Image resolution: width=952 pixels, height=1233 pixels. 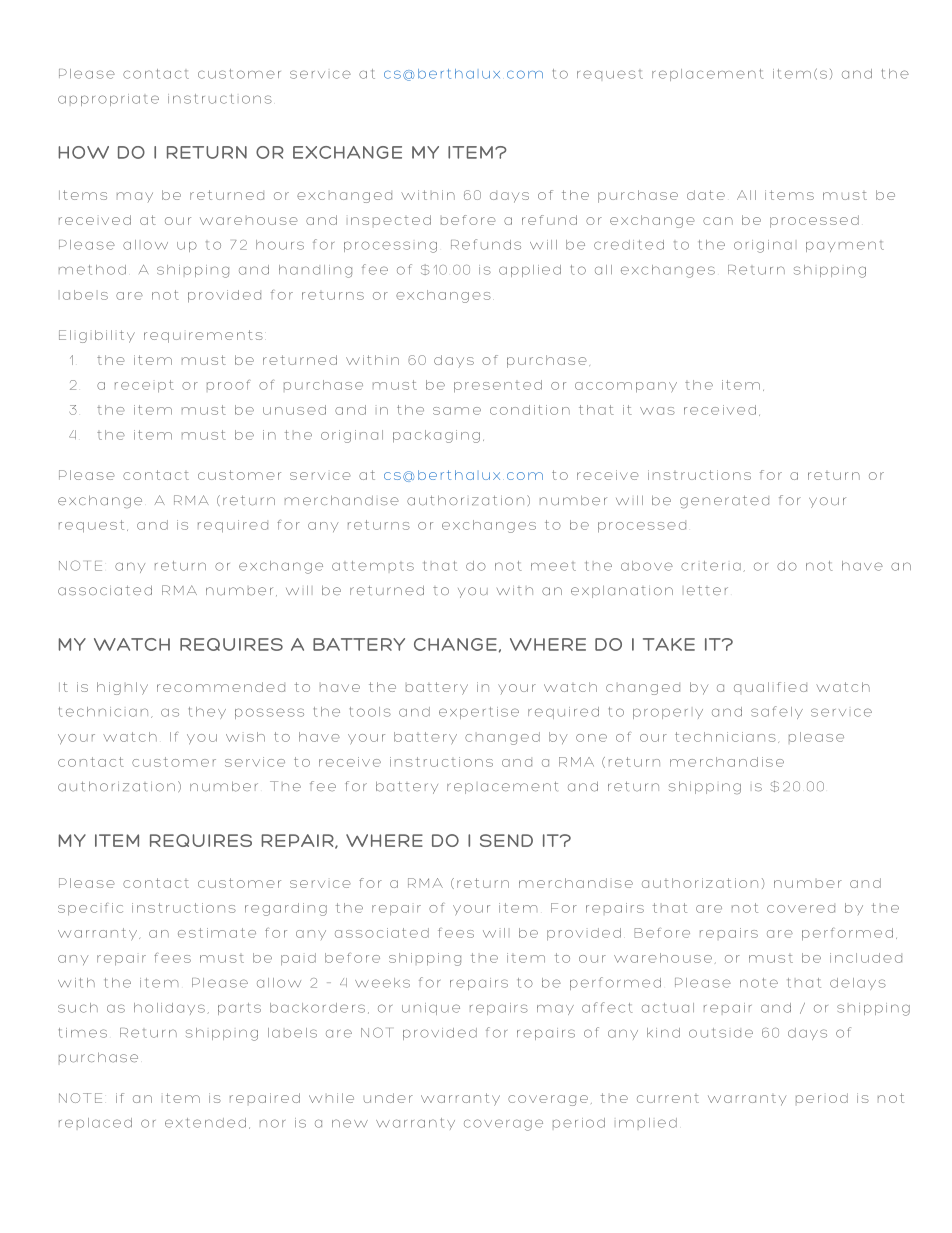 What do you see at coordinates (144, 386) in the screenshot?
I see `receipt` at bounding box center [144, 386].
